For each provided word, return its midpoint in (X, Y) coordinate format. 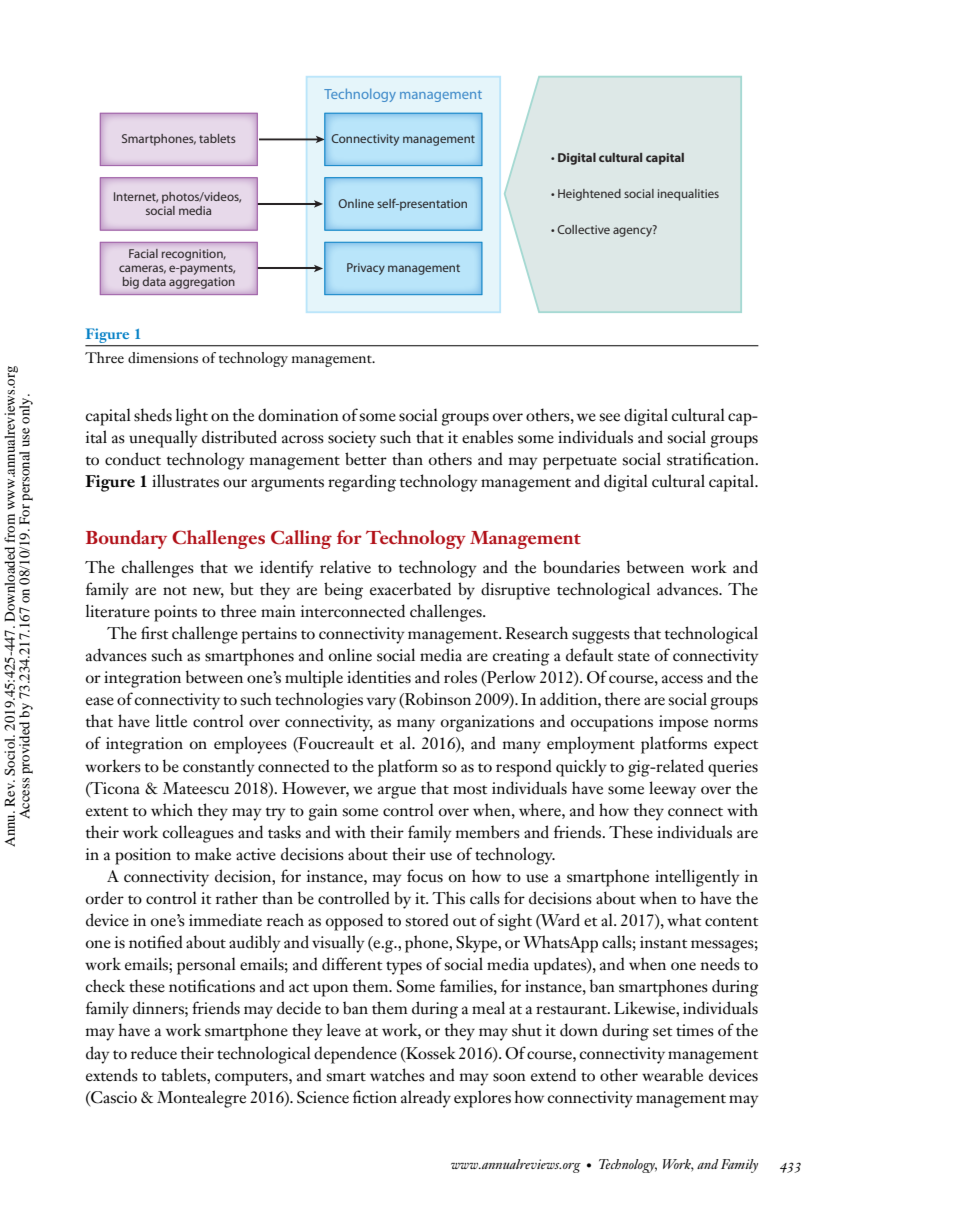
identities (379, 677)
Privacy (366, 269)
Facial (143, 253)
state (634, 657)
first (154, 633)
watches (397, 1075)
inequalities (688, 195)
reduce (154, 1053)
